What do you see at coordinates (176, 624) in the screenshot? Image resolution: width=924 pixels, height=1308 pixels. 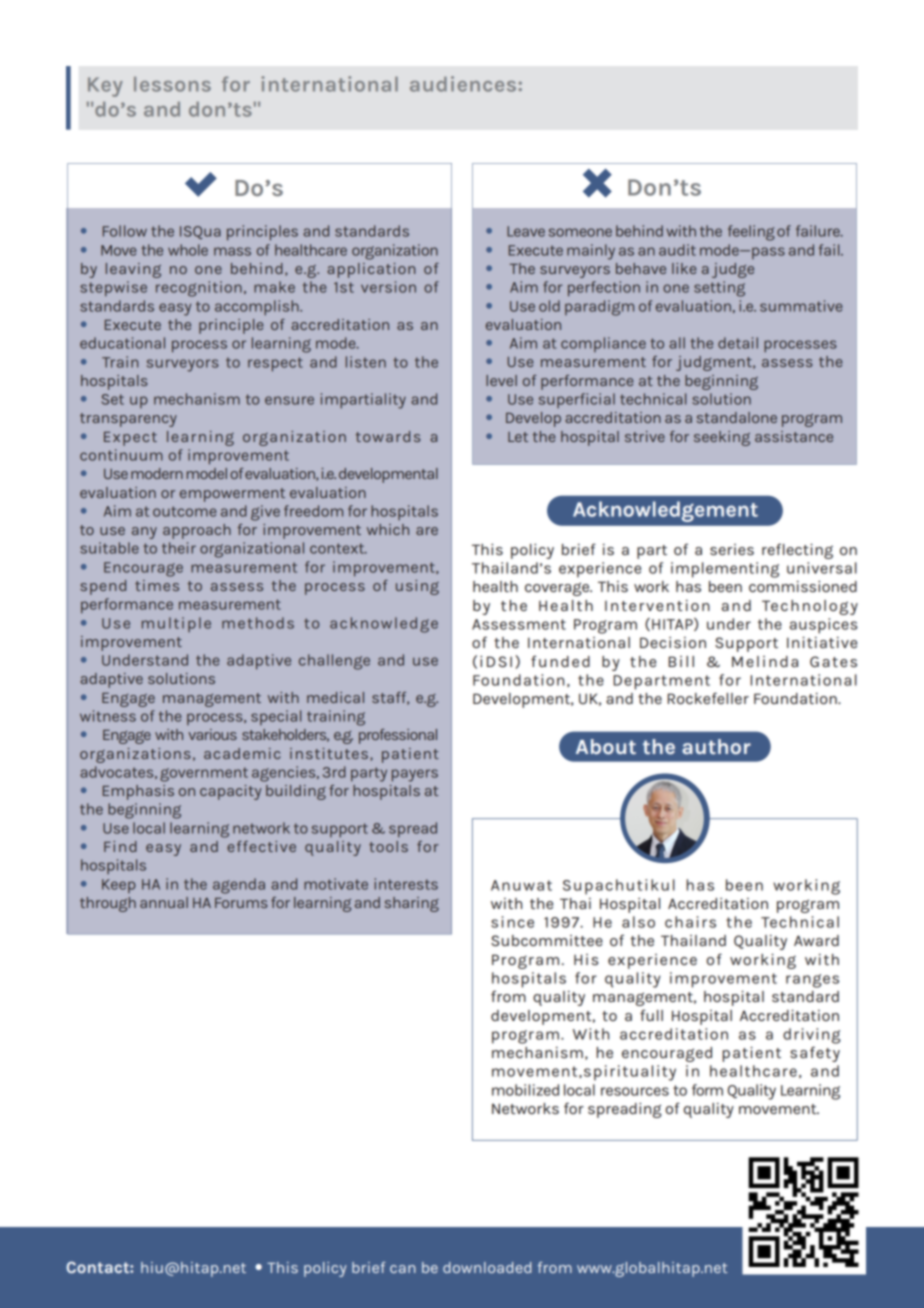 I see `multiple` at bounding box center [176, 624].
